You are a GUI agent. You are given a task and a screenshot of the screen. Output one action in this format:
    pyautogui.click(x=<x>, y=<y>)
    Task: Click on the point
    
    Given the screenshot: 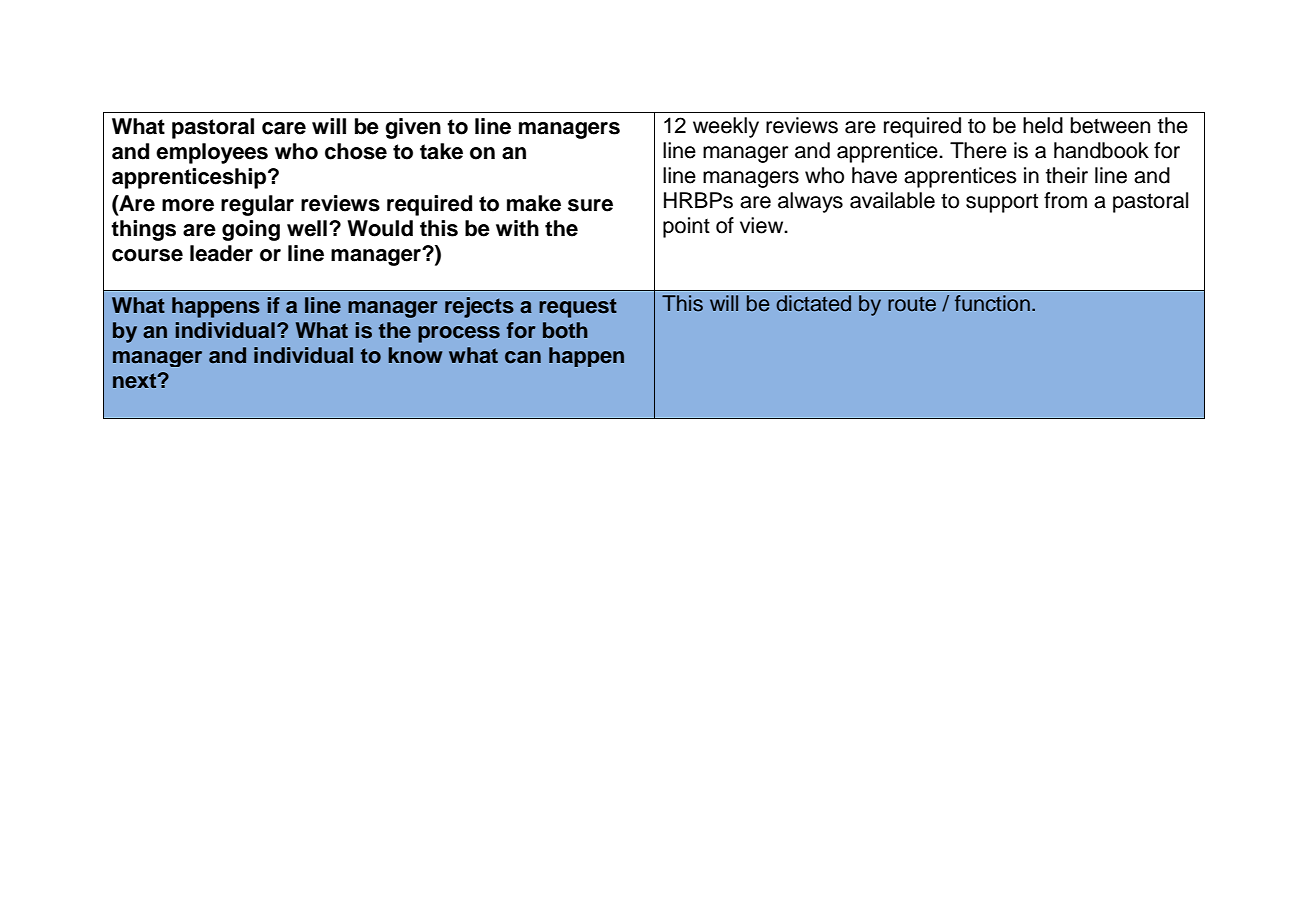 What is the action you would take?
    pyautogui.click(x=686, y=227)
